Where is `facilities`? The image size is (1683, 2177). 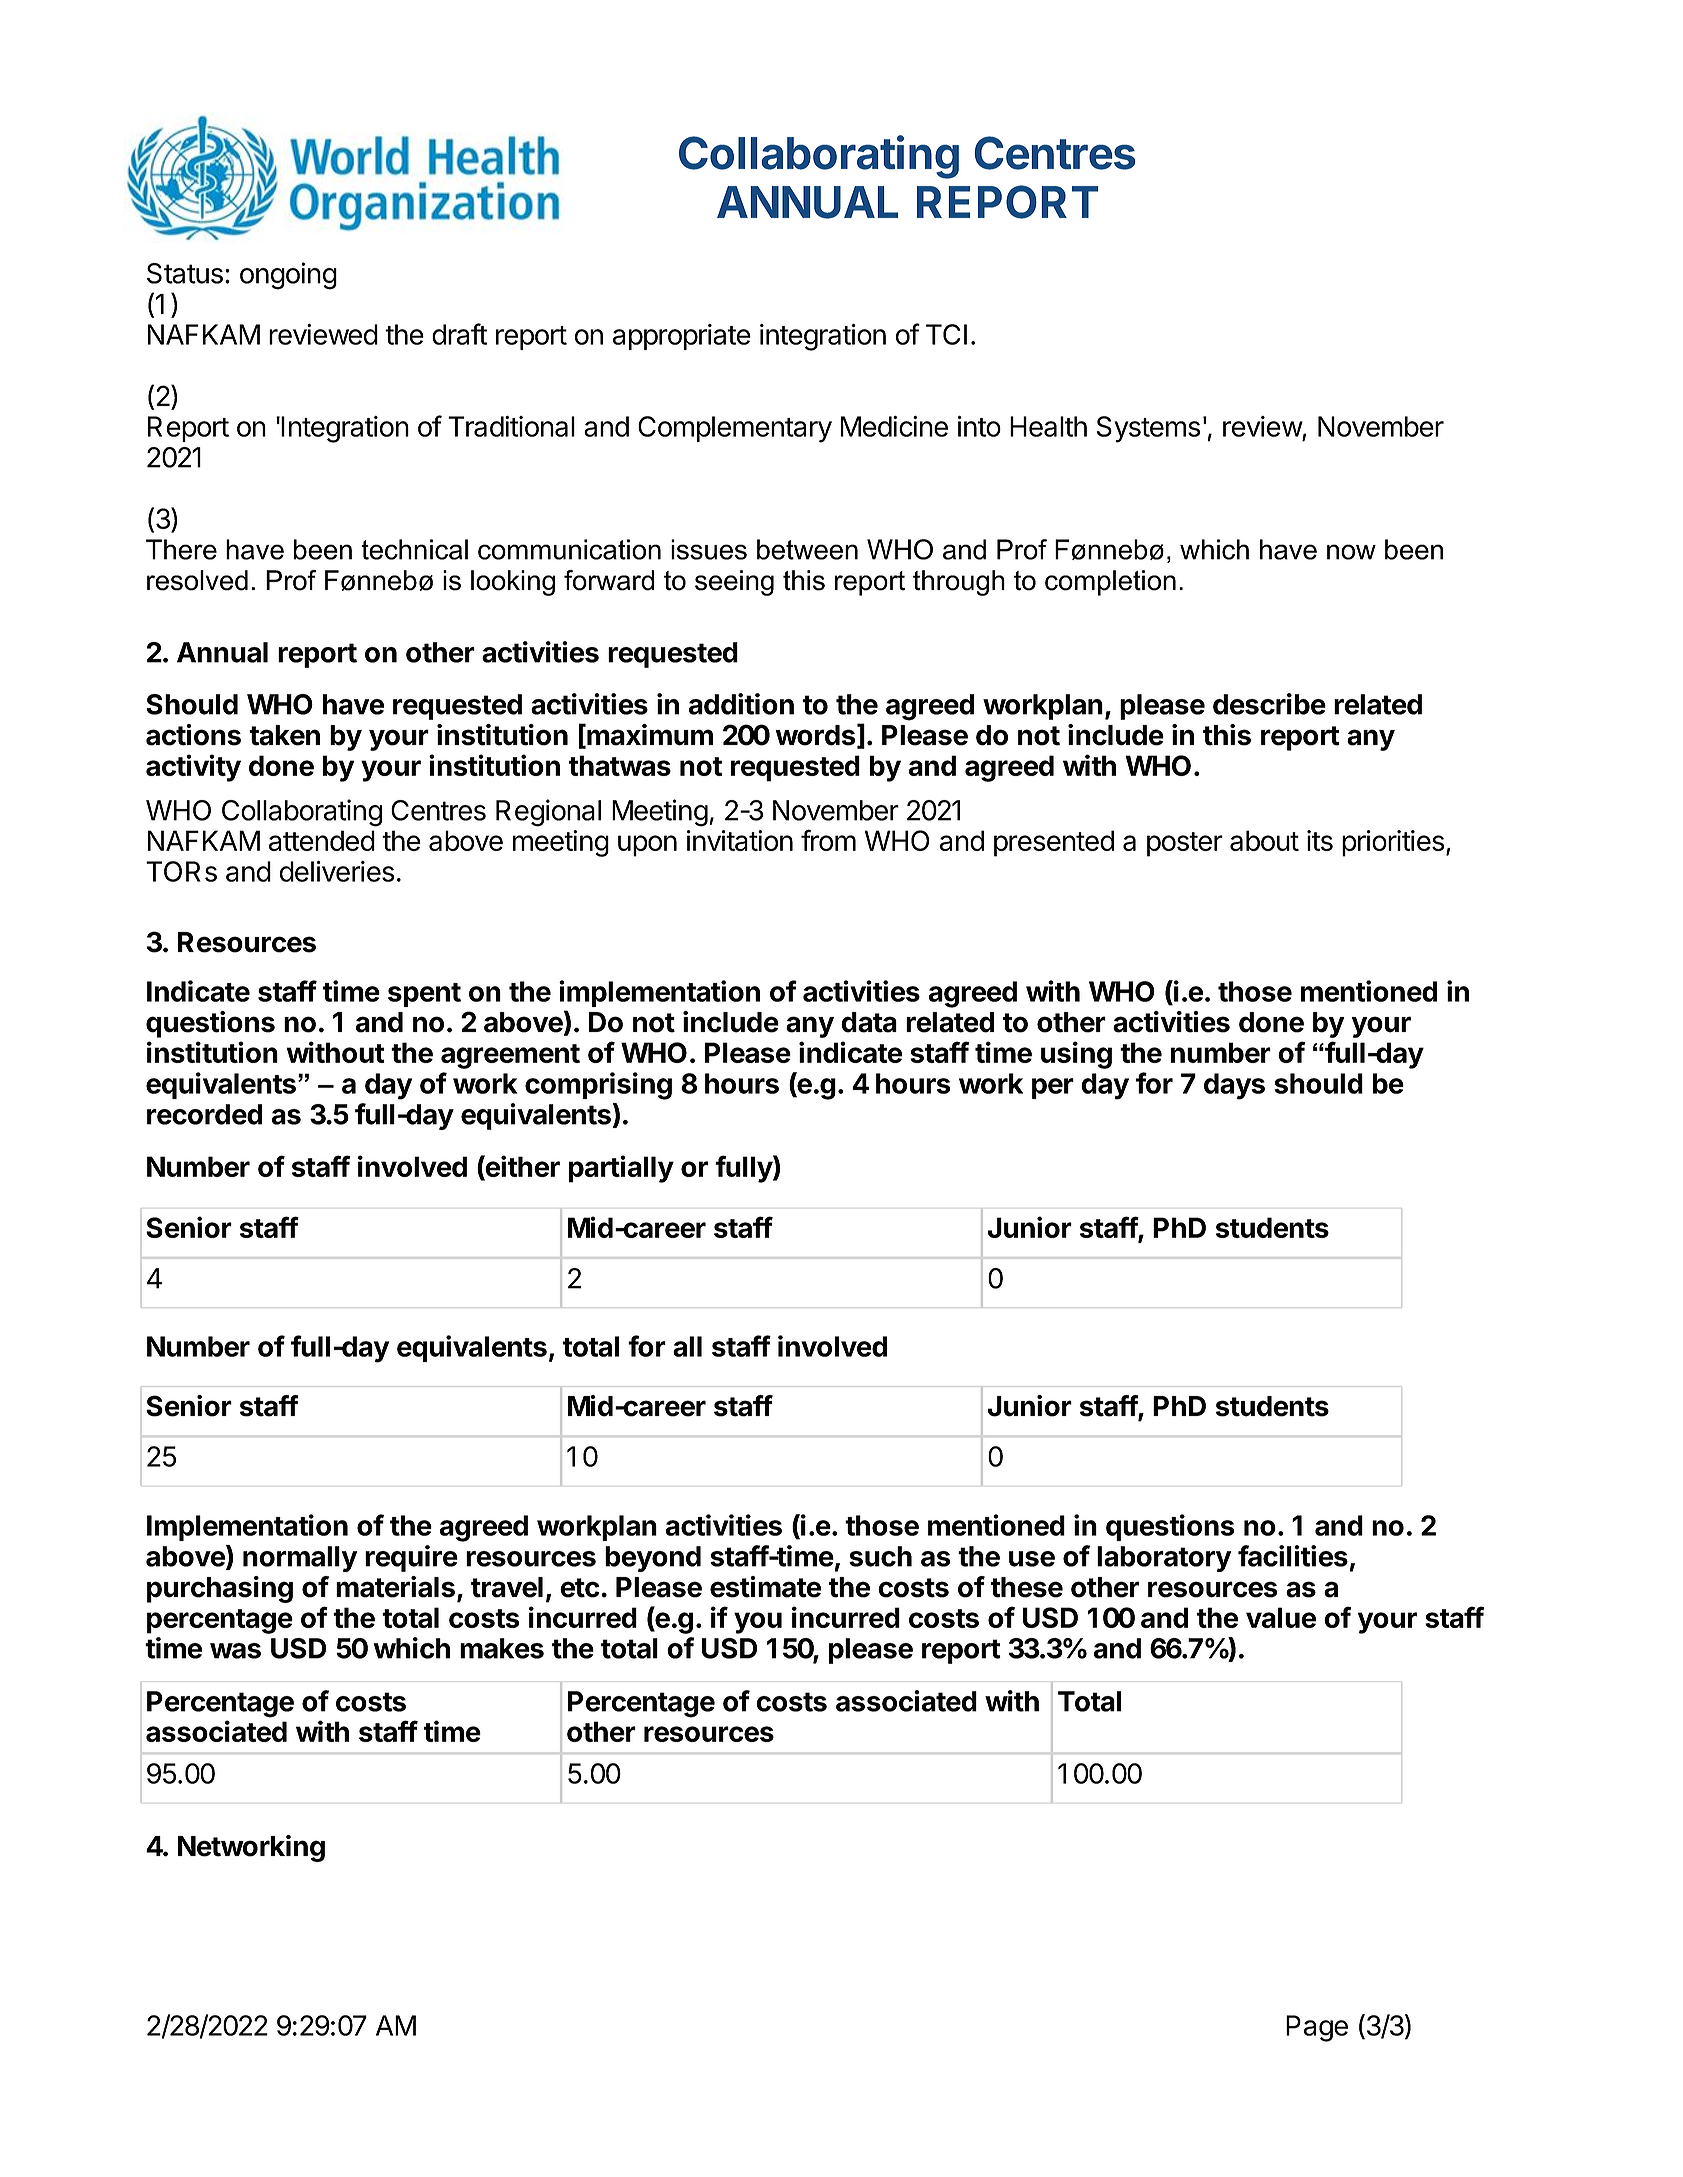 facilities is located at coordinates (1293, 1556).
